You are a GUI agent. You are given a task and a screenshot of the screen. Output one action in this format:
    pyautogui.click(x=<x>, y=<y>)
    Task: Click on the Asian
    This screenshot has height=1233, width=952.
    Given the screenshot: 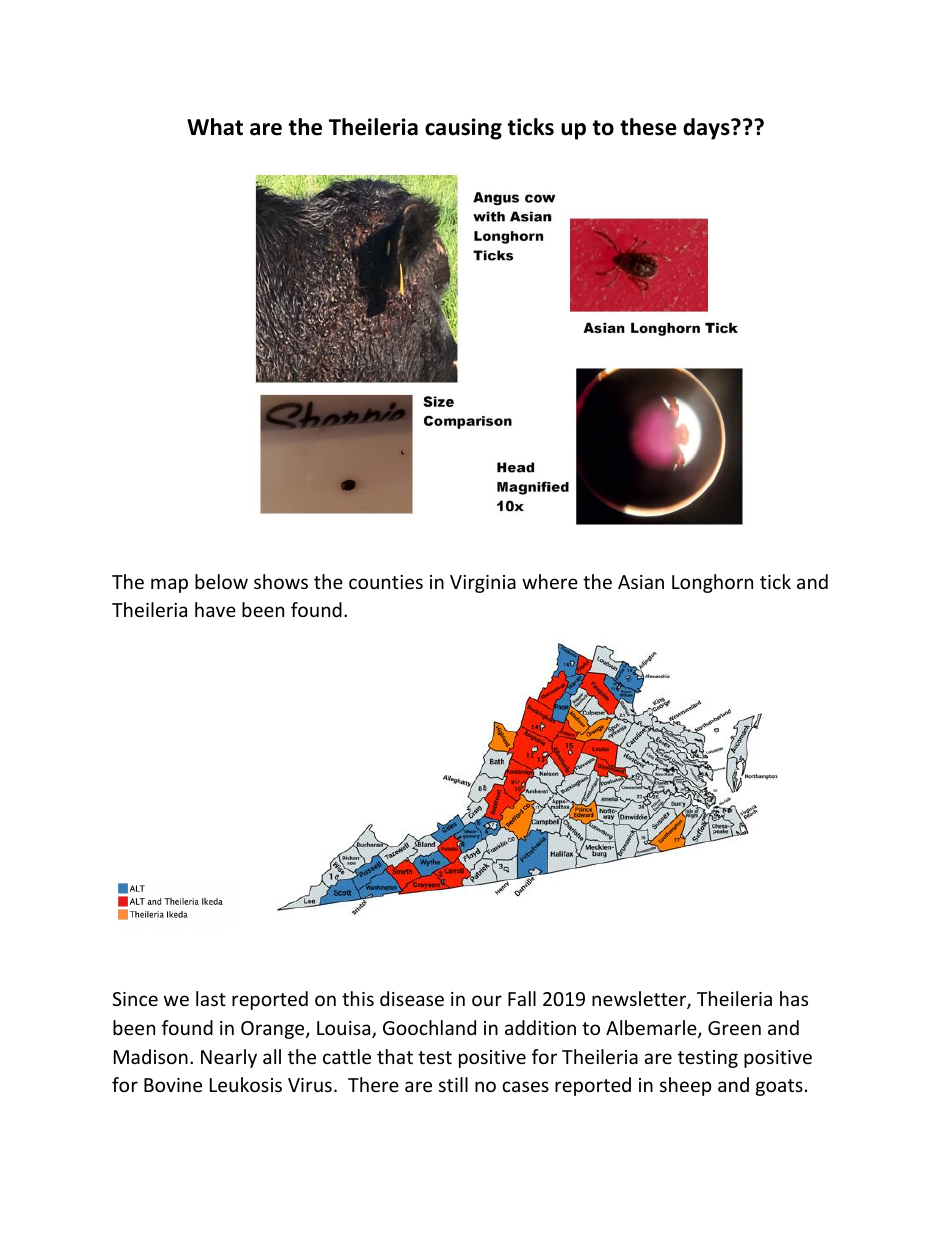 What is the action you would take?
    pyautogui.click(x=641, y=582)
